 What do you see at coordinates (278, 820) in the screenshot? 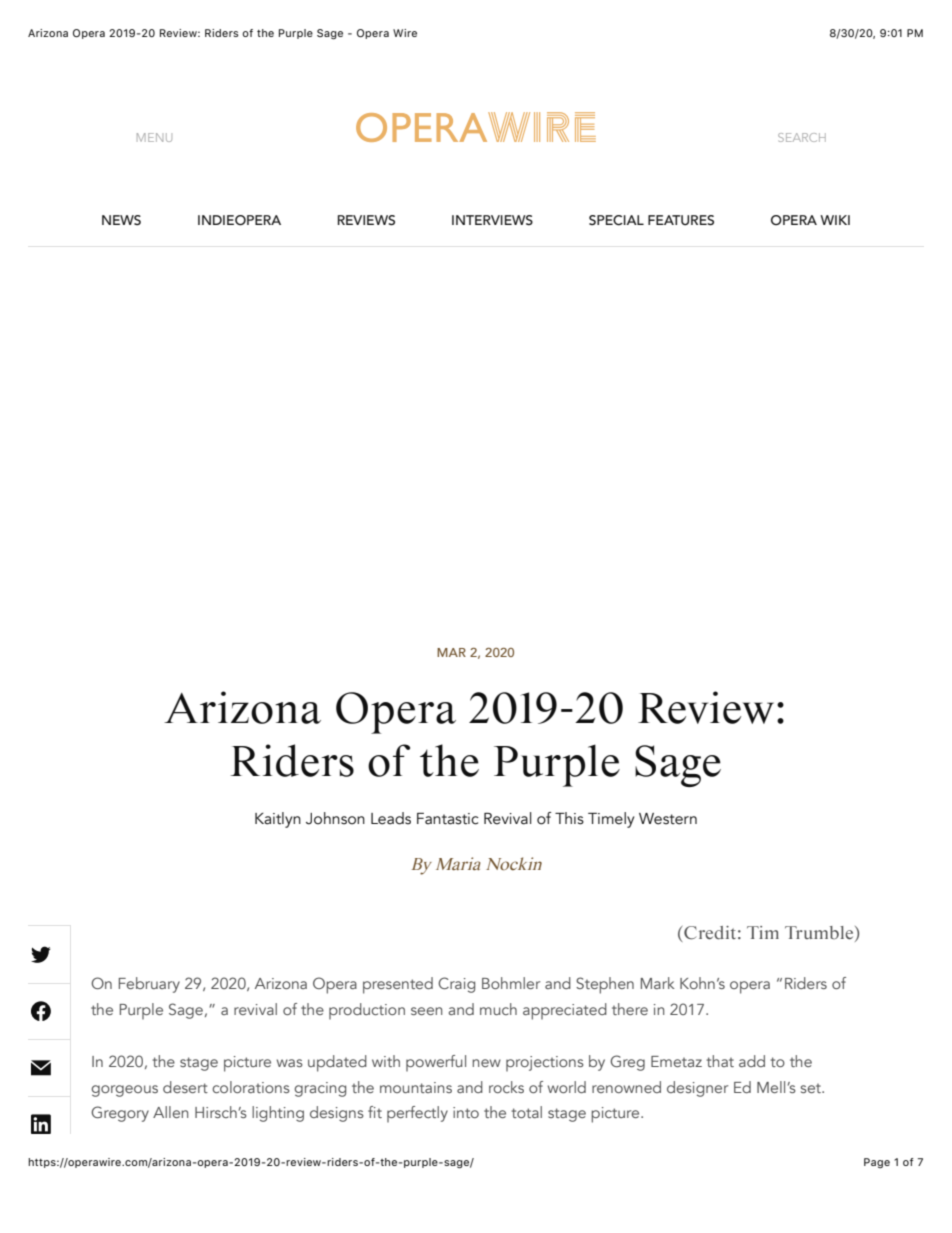
I see `Kaitlyn` at bounding box center [278, 820].
